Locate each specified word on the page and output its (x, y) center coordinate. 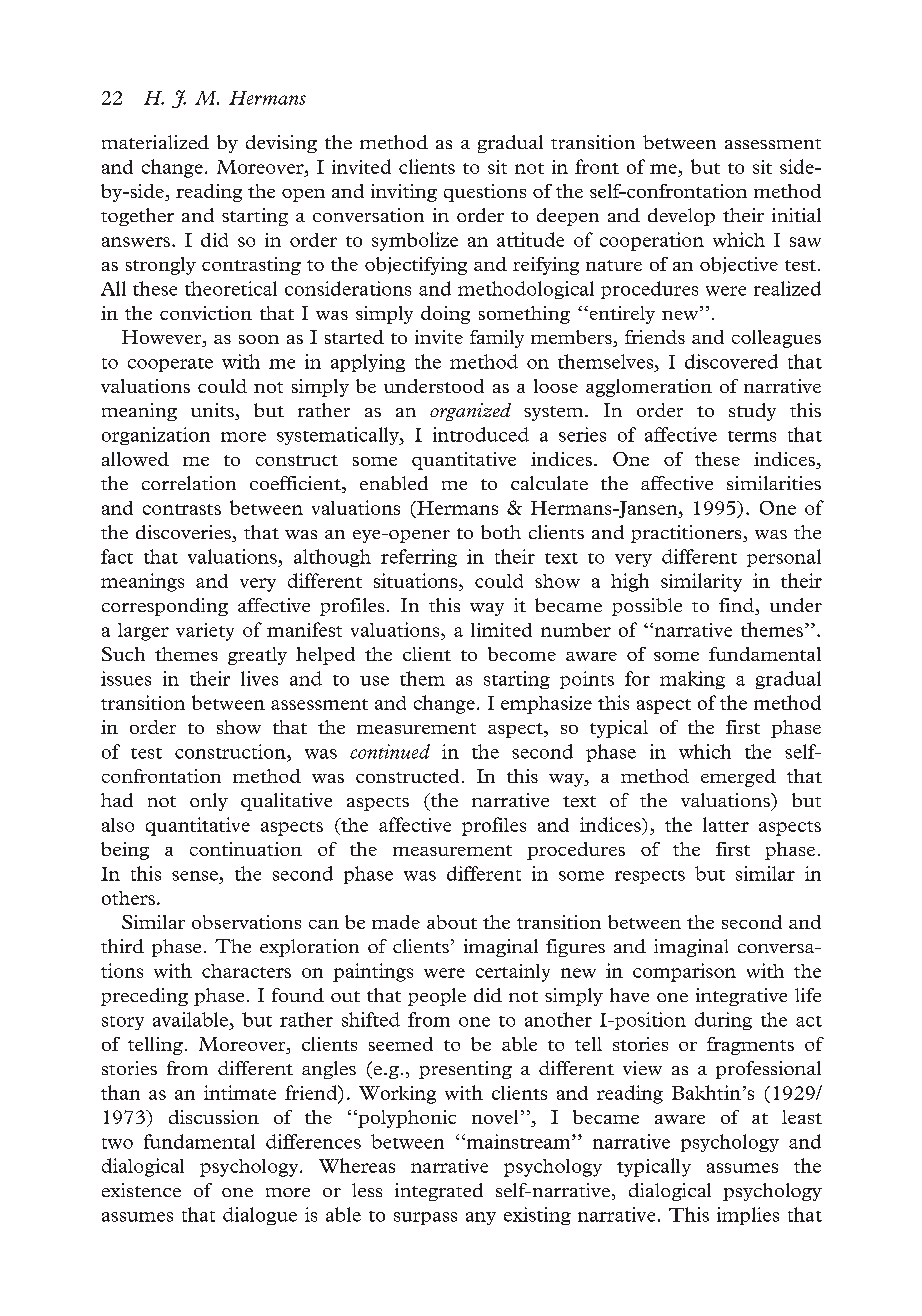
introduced (481, 434)
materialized (155, 142)
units (213, 411)
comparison (684, 972)
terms (752, 436)
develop (681, 217)
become (522, 654)
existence (141, 1190)
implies (748, 1216)
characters (246, 971)
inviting (404, 193)
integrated (439, 1192)
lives (259, 678)
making (692, 680)
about (452, 922)
